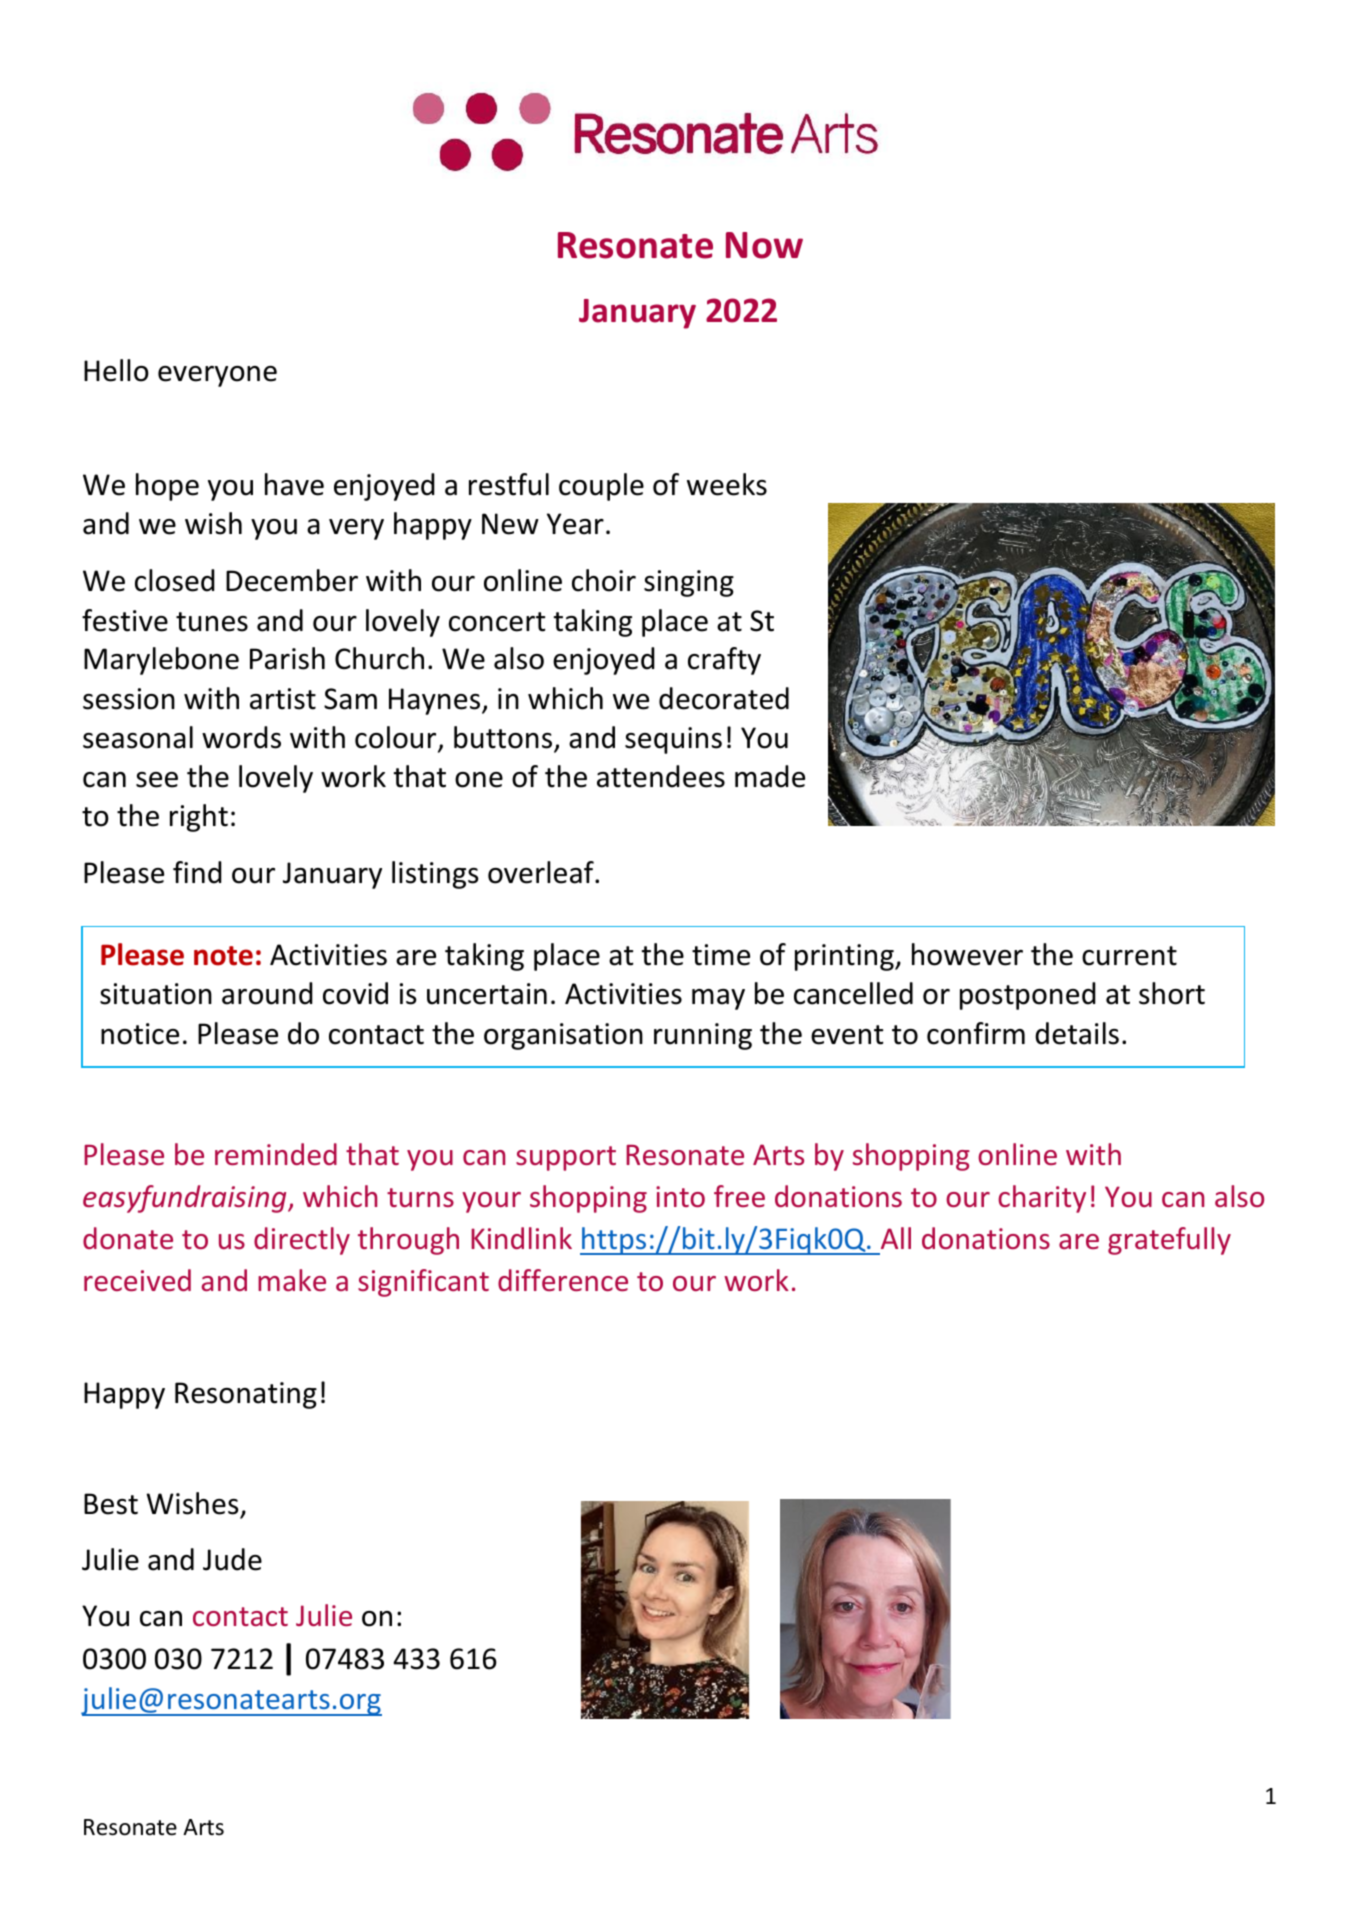 Image resolution: width=1359 pixels, height=1923 pixels. What do you see at coordinates (1169, 1241) in the screenshot?
I see `gratefully` at bounding box center [1169, 1241].
